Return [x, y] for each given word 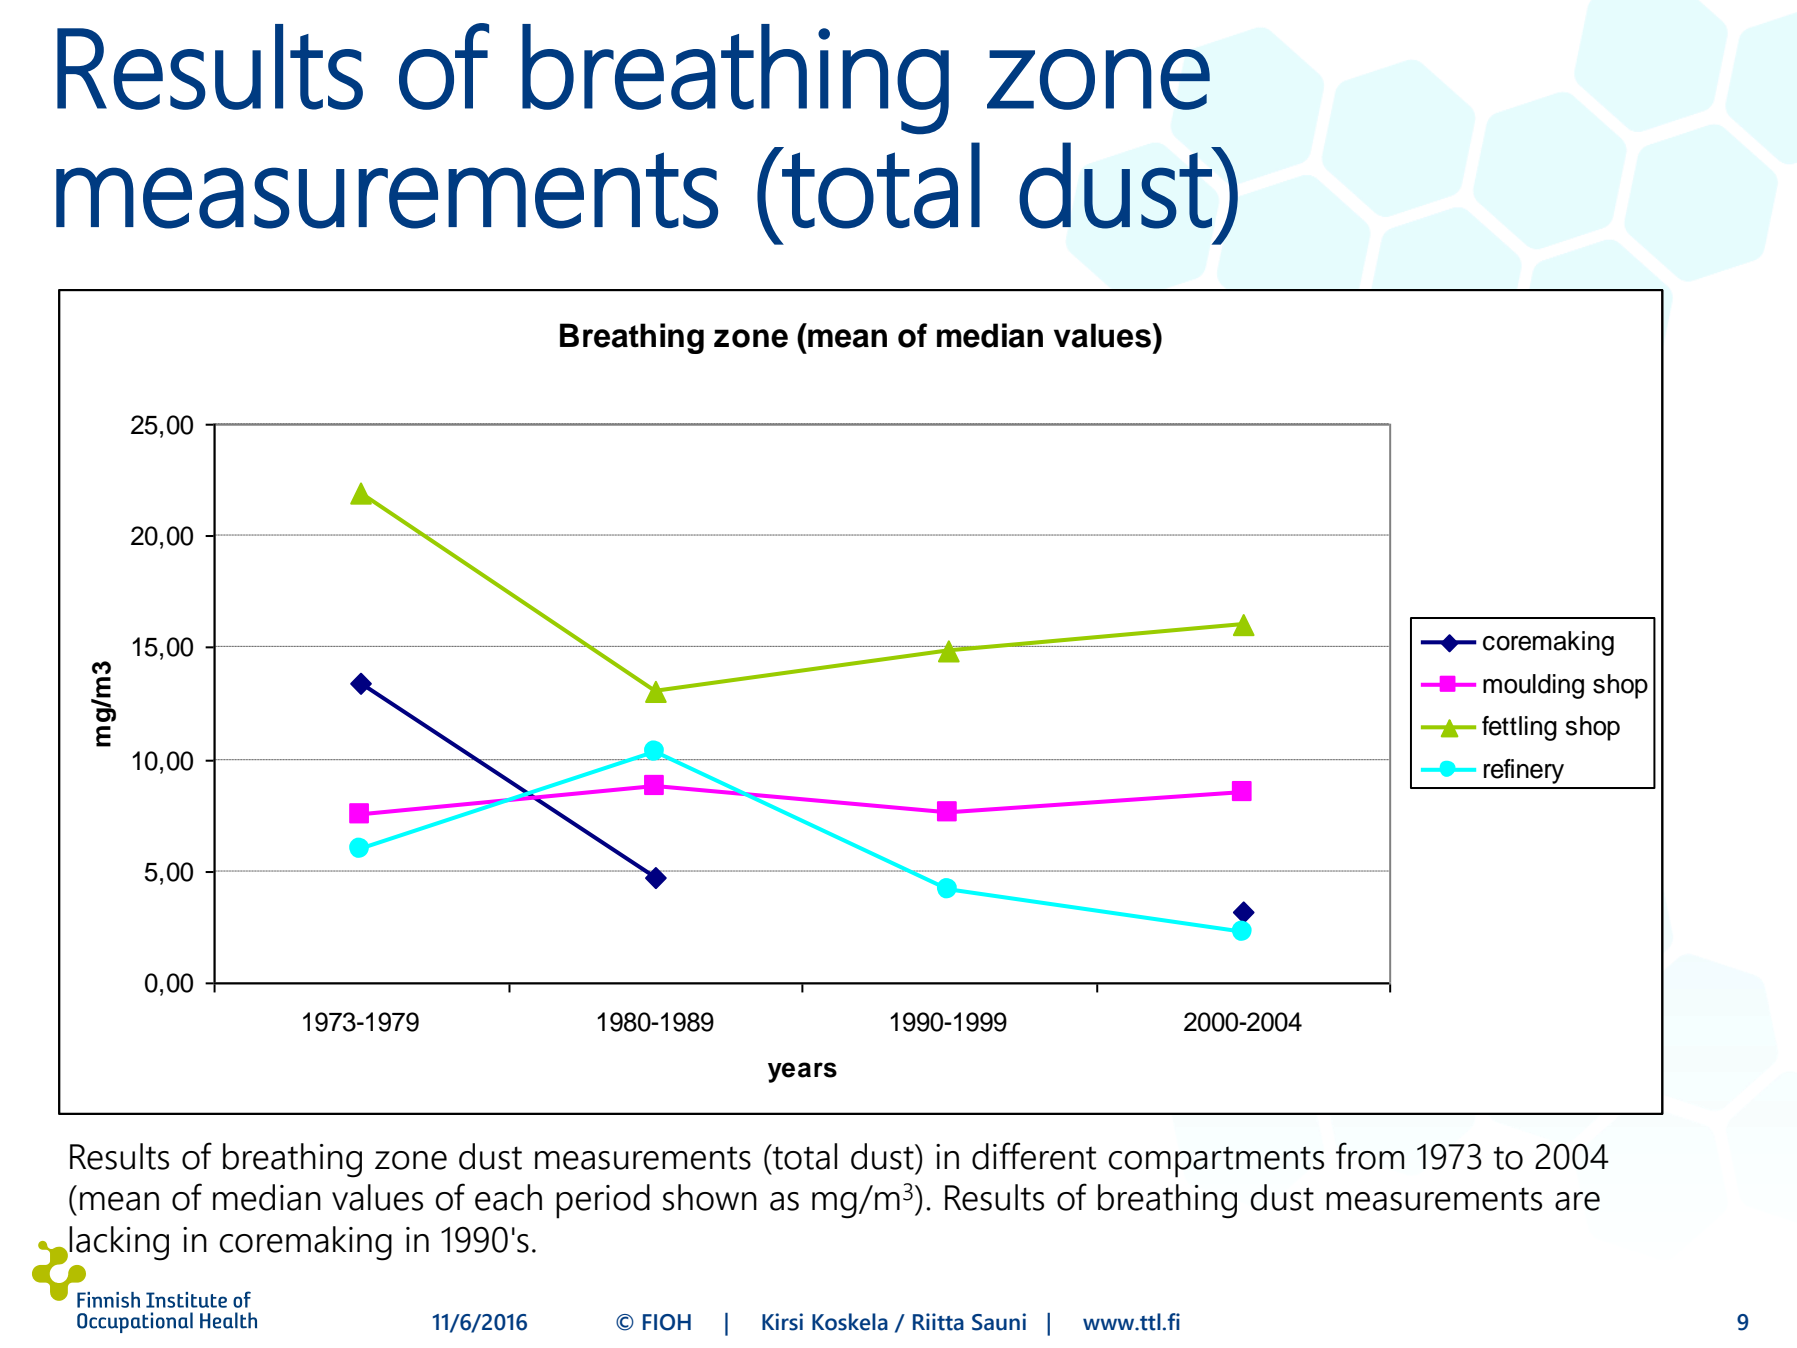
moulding [1533, 686]
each [508, 1197]
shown [710, 1197]
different [1034, 1156]
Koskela [850, 1322]
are [1577, 1201]
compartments [1216, 1162]
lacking [119, 1243]
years [802, 1072]
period [603, 1201]
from [1370, 1156]
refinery [1524, 771]
